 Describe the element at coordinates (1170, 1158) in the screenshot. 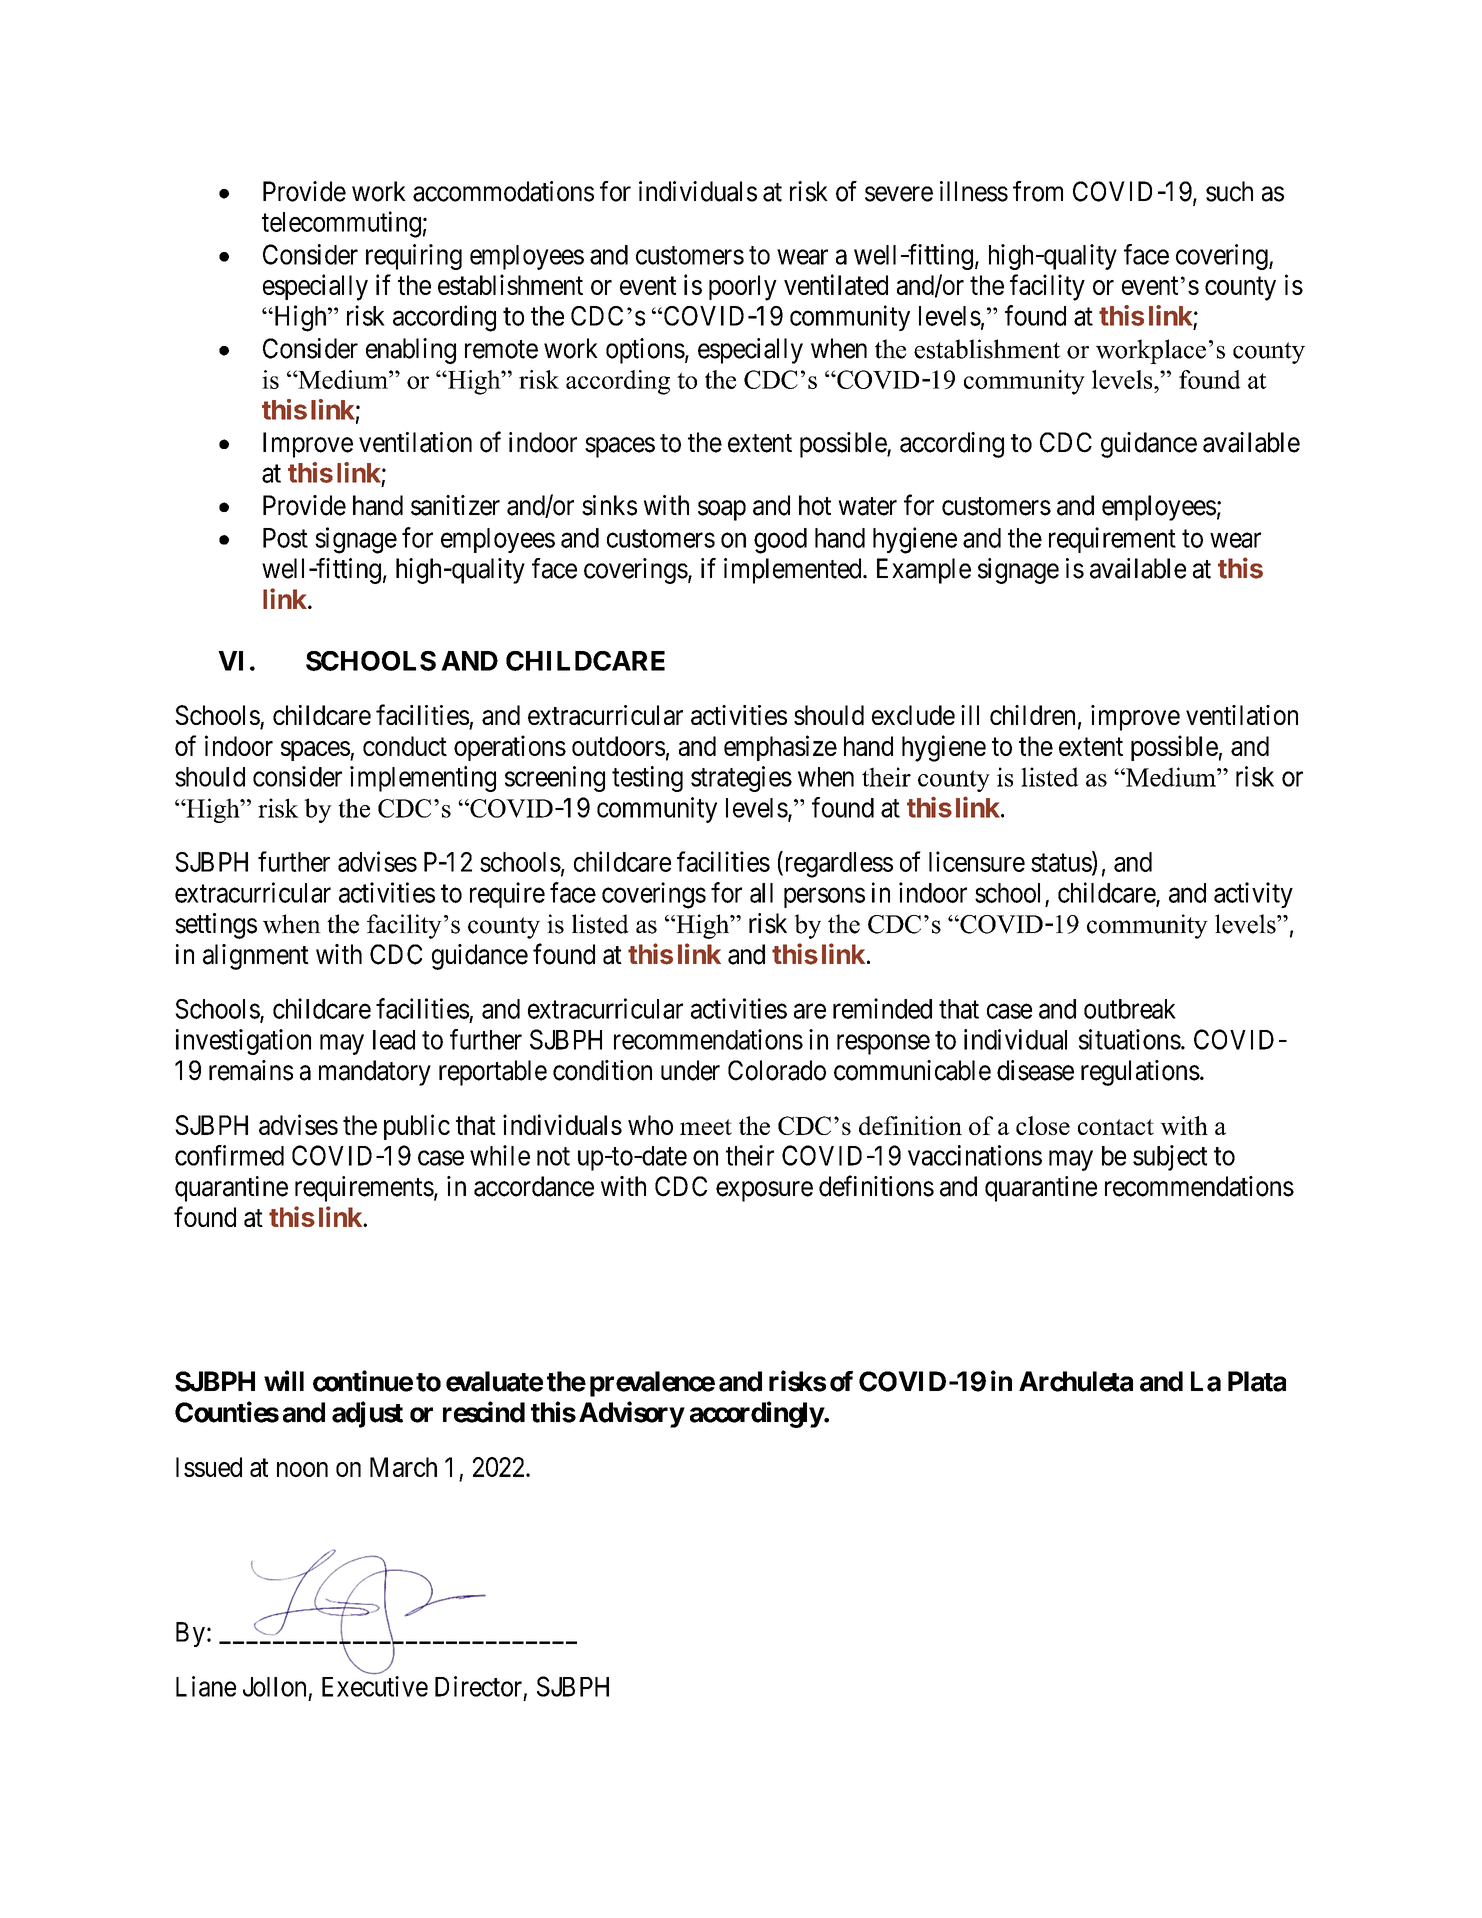

I see `subject` at that location.
